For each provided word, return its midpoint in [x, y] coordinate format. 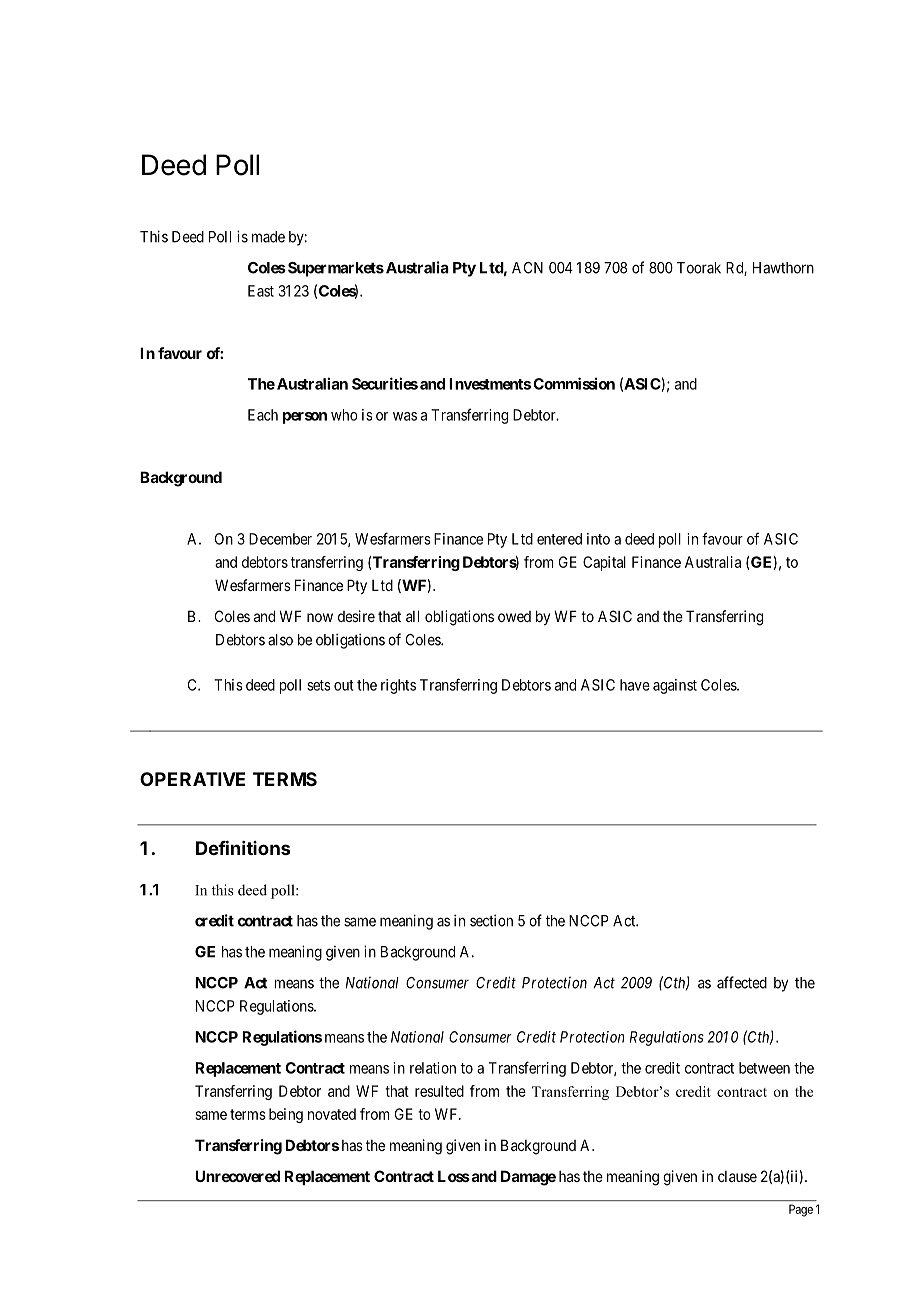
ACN [527, 268]
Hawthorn [783, 268]
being [286, 1115]
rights [398, 686]
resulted [439, 1091]
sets [319, 685]
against [675, 686]
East [261, 291]
